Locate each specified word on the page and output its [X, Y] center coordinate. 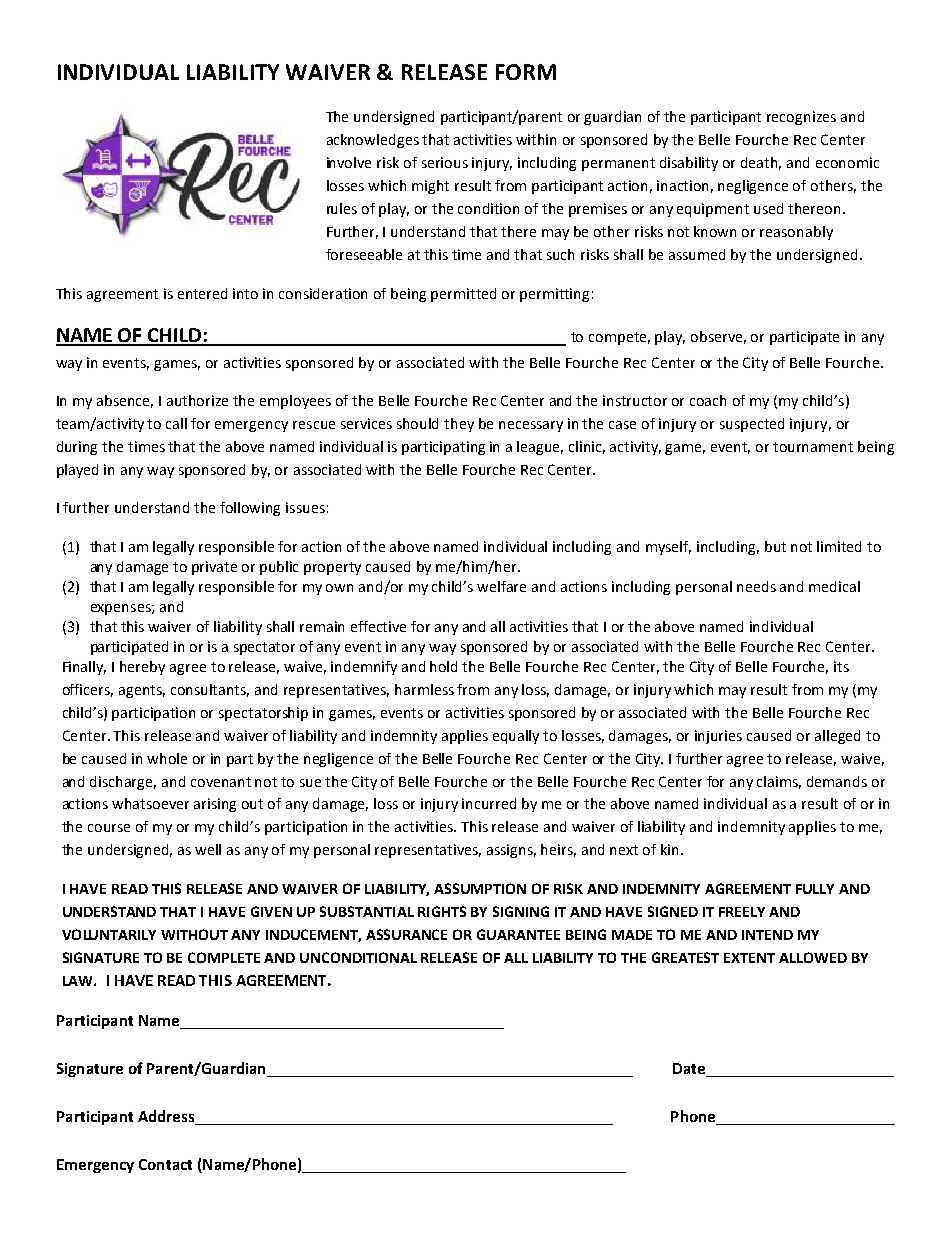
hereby [142, 668]
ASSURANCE [406, 934]
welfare [501, 586]
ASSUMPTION [480, 888]
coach [708, 400]
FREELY [742, 912]
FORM [526, 72]
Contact [165, 1164]
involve [349, 162]
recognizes [801, 118]
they [459, 425]
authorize [197, 400]
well [208, 849]
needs [756, 586]
